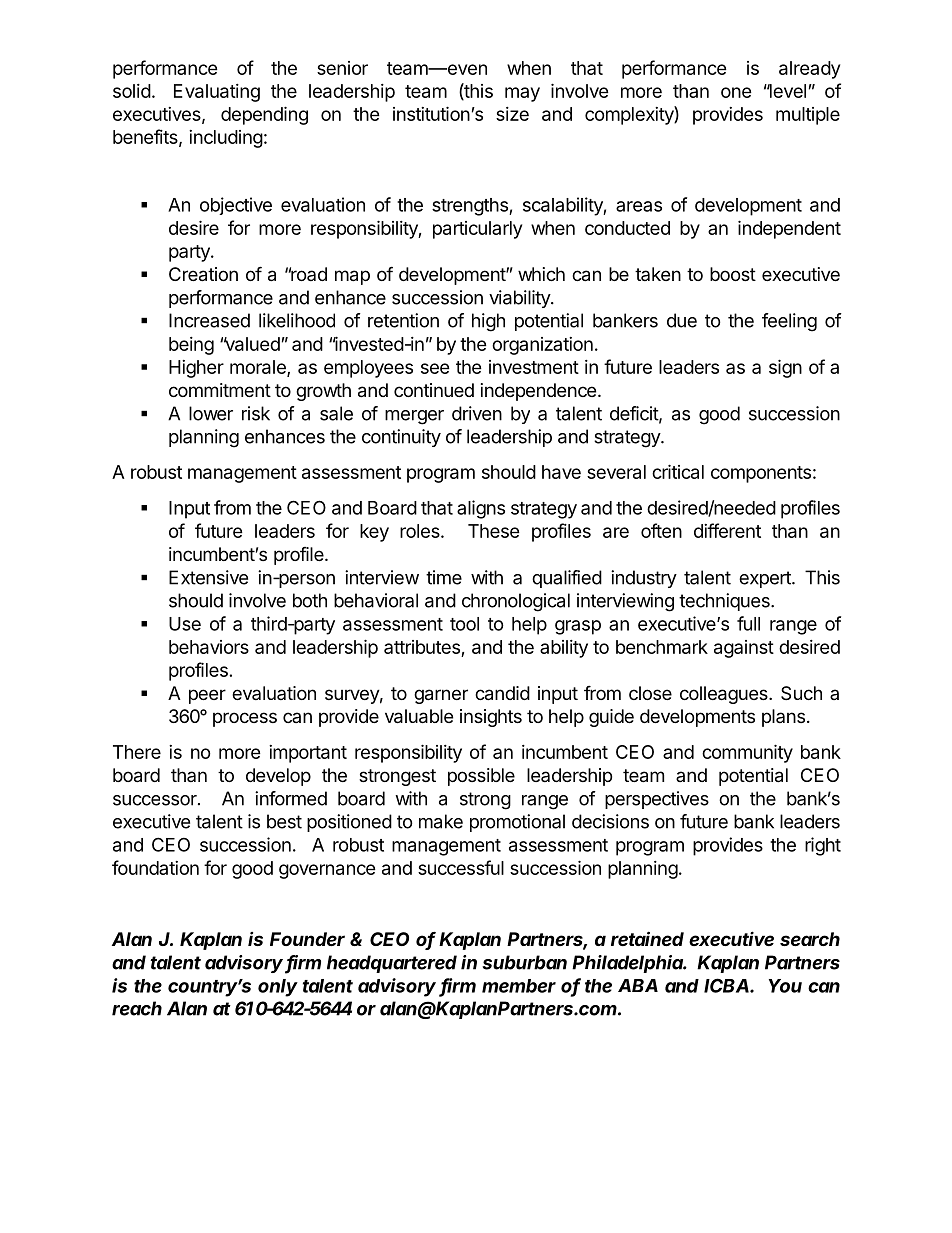 The width and height of the screenshot is (952, 1233). What do you see at coordinates (494, 531) in the screenshot?
I see `These` at bounding box center [494, 531].
